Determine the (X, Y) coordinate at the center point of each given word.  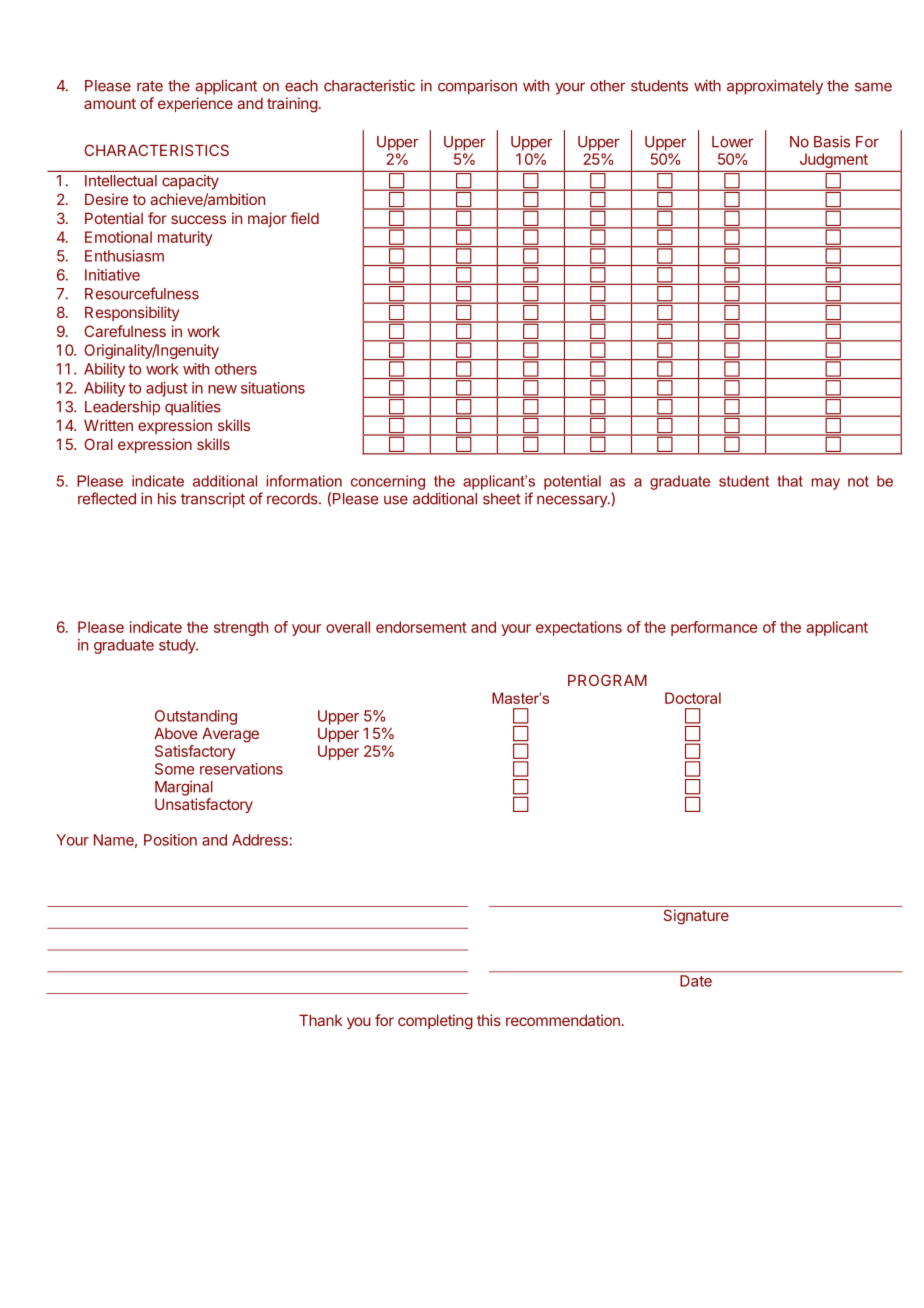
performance (714, 628)
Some (174, 769)
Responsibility (132, 313)
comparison (477, 87)
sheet (502, 499)
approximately (775, 87)
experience (195, 104)
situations (273, 388)
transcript (213, 500)
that (790, 481)
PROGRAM (607, 680)
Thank (320, 1020)
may (825, 484)
